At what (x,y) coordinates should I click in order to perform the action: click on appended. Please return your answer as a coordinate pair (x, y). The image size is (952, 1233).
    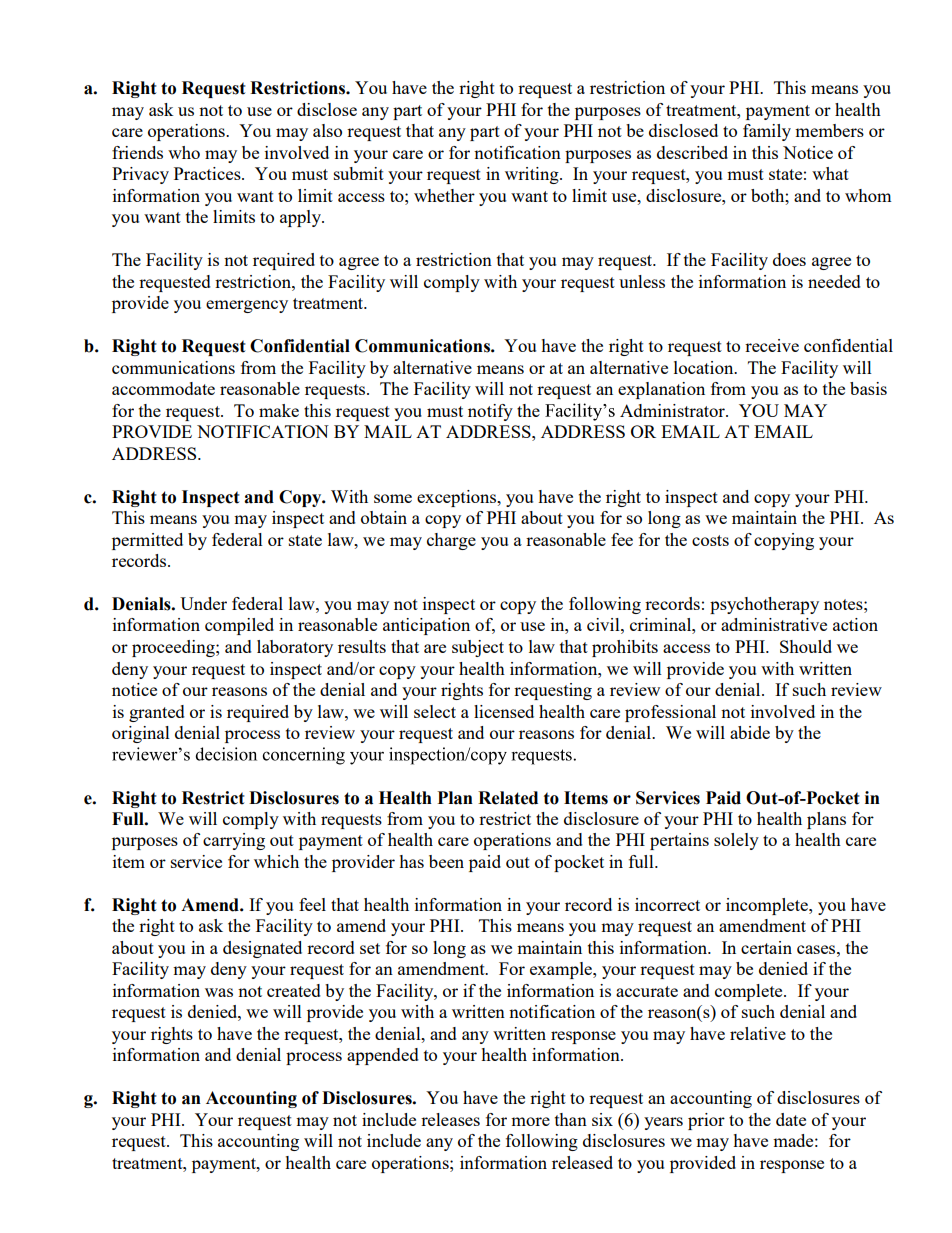
    Looking at the image, I should click on (383, 1056).
